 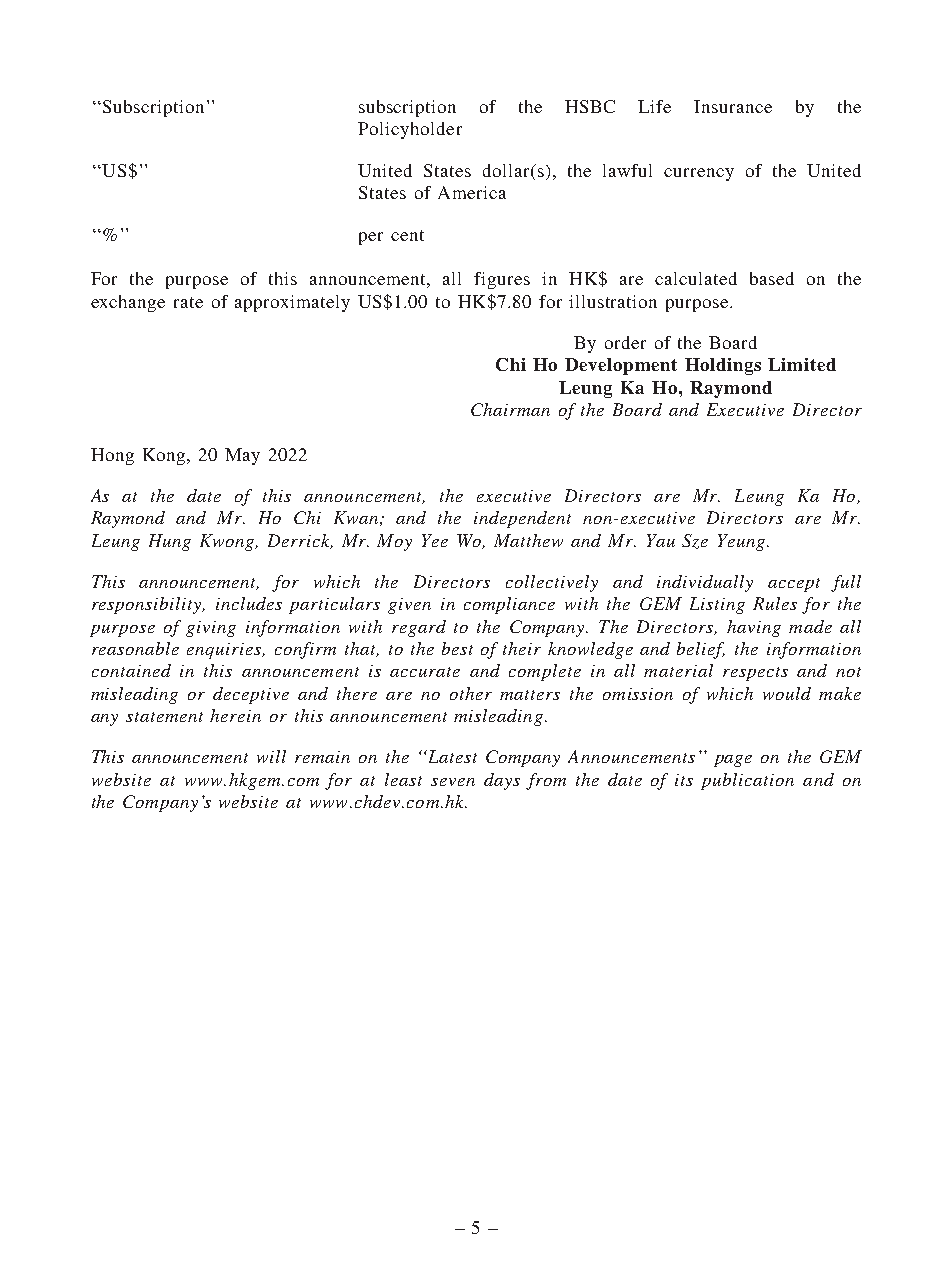 What do you see at coordinates (410, 130) in the page?
I see `Policyholder` at bounding box center [410, 130].
